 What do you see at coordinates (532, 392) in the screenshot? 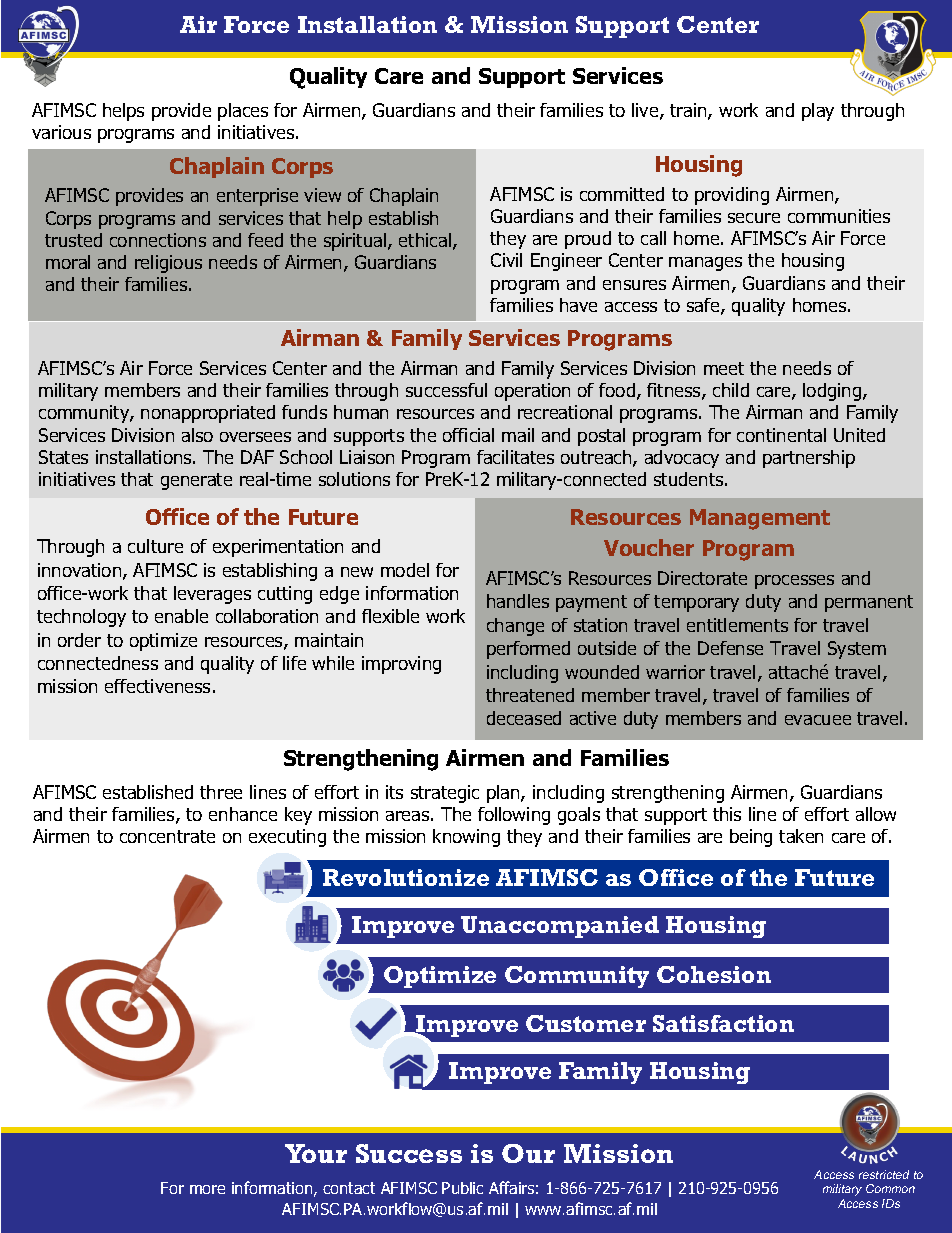
I see `operation` at bounding box center [532, 392].
